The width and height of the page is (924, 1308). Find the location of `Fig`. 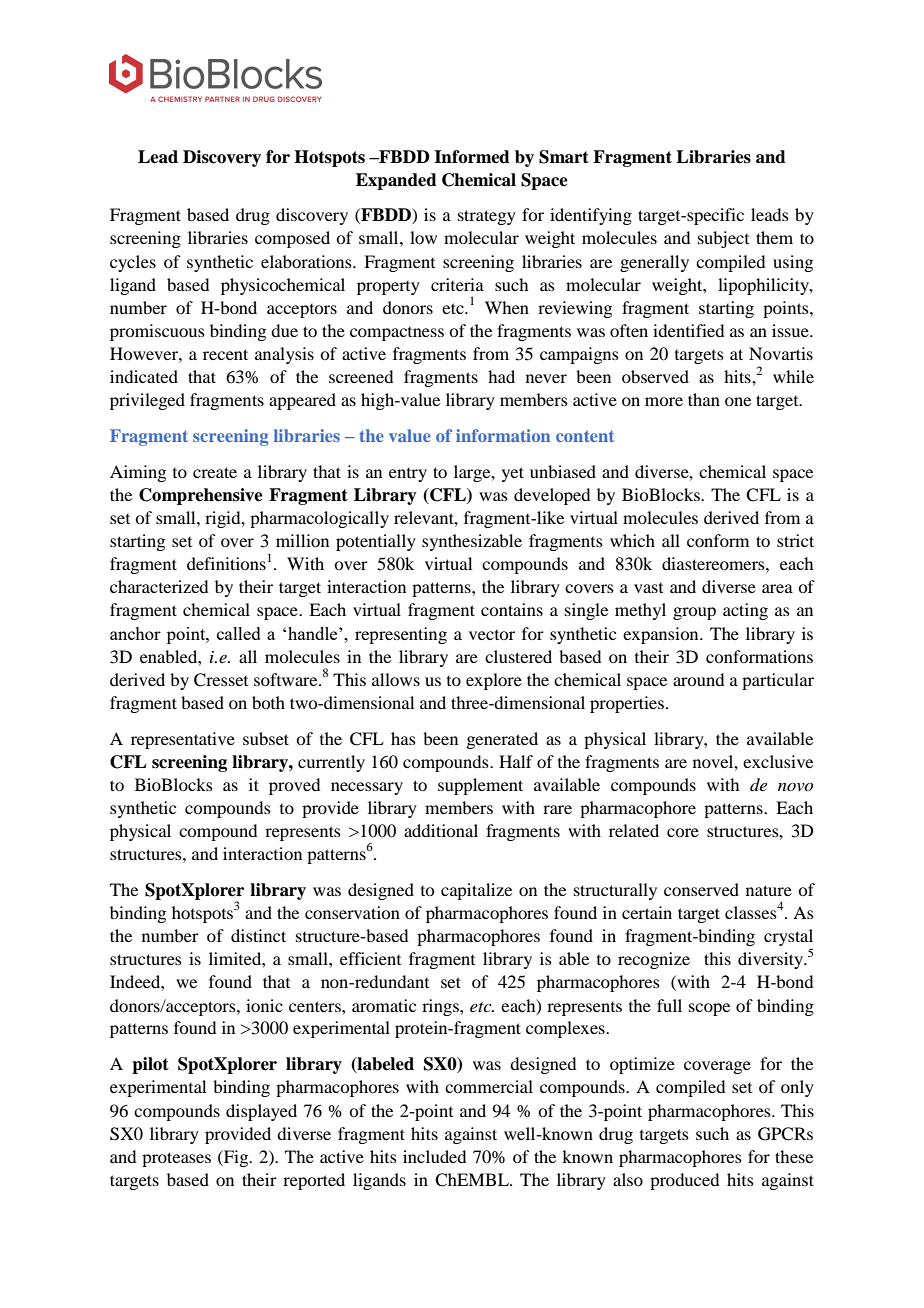

Fig is located at coordinates (236, 1158).
